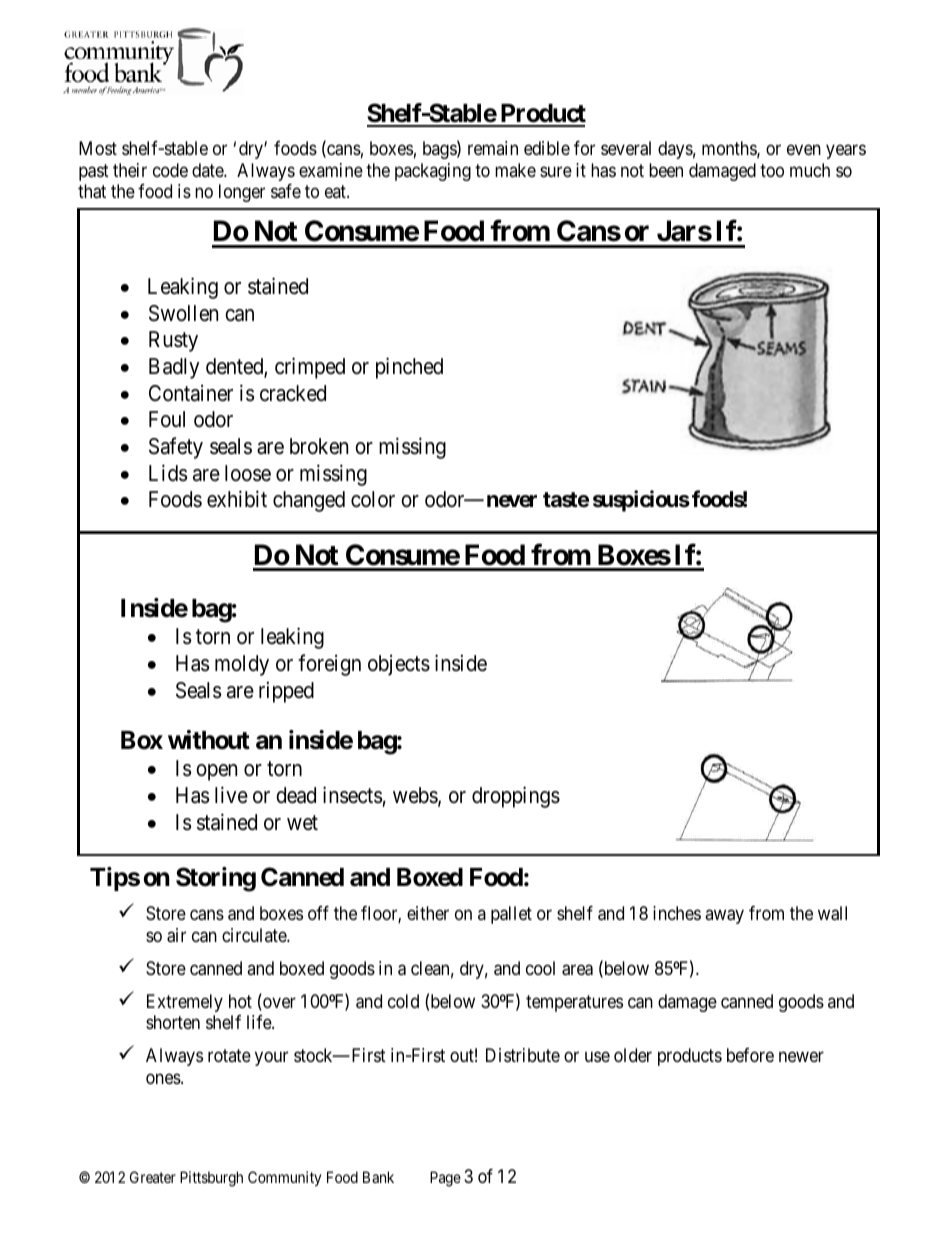 This screenshot has height=1233, width=952. Describe the element at coordinates (231, 794) in the screenshot. I see `live` at that location.
